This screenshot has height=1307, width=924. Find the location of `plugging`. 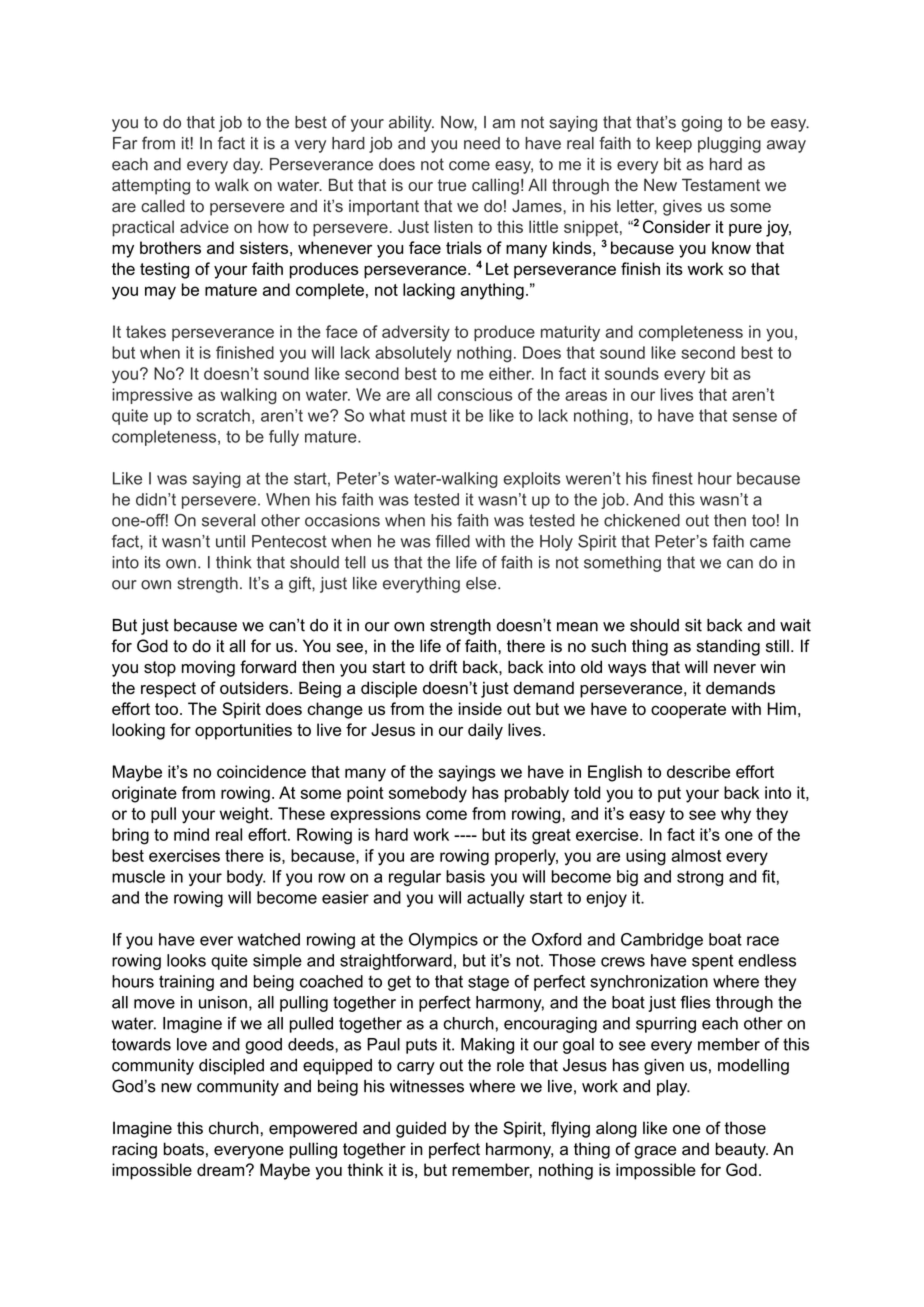

plugging is located at coordinates (729, 145).
